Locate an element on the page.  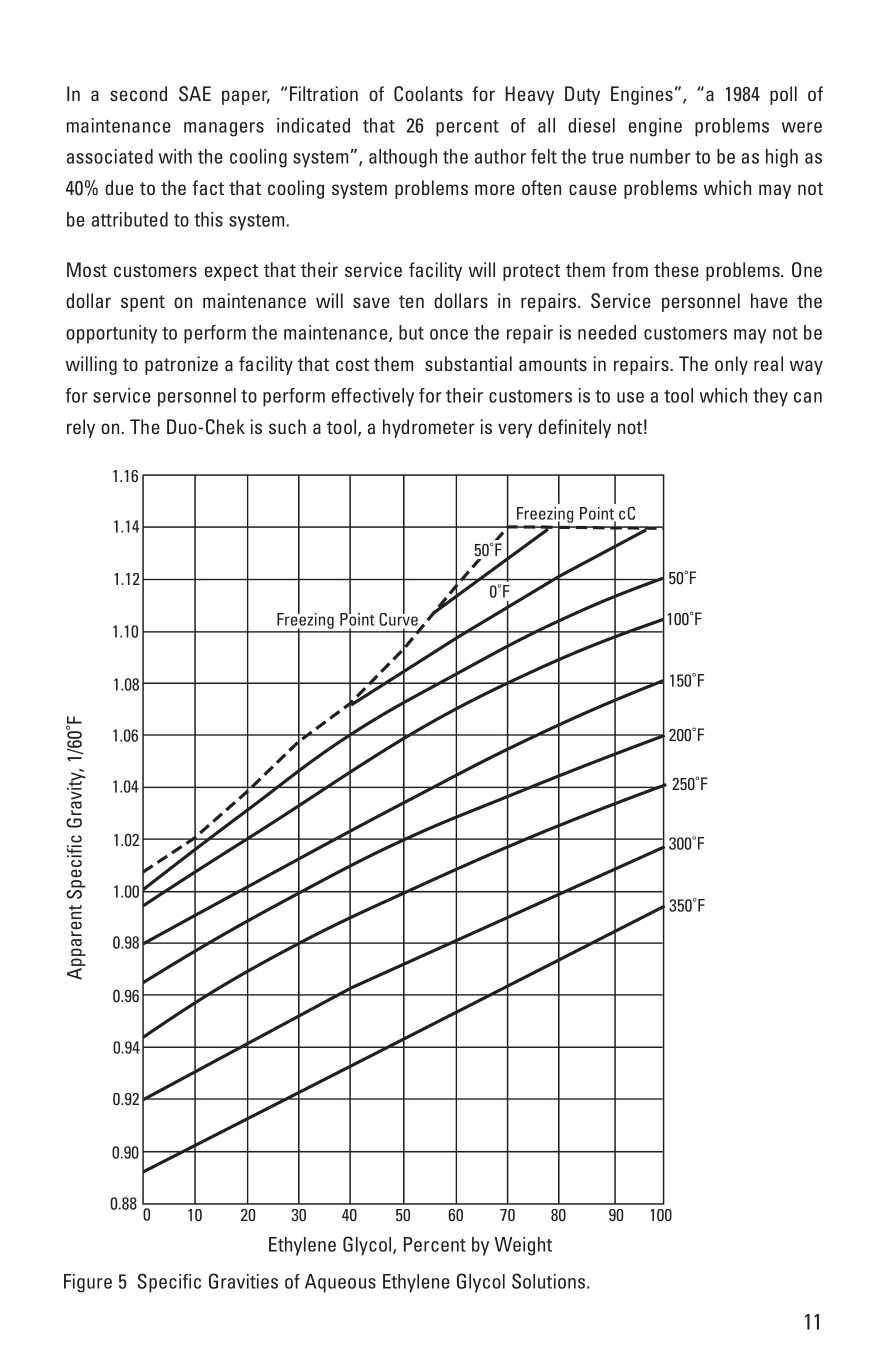
Solutions is located at coordinates (550, 1281).
